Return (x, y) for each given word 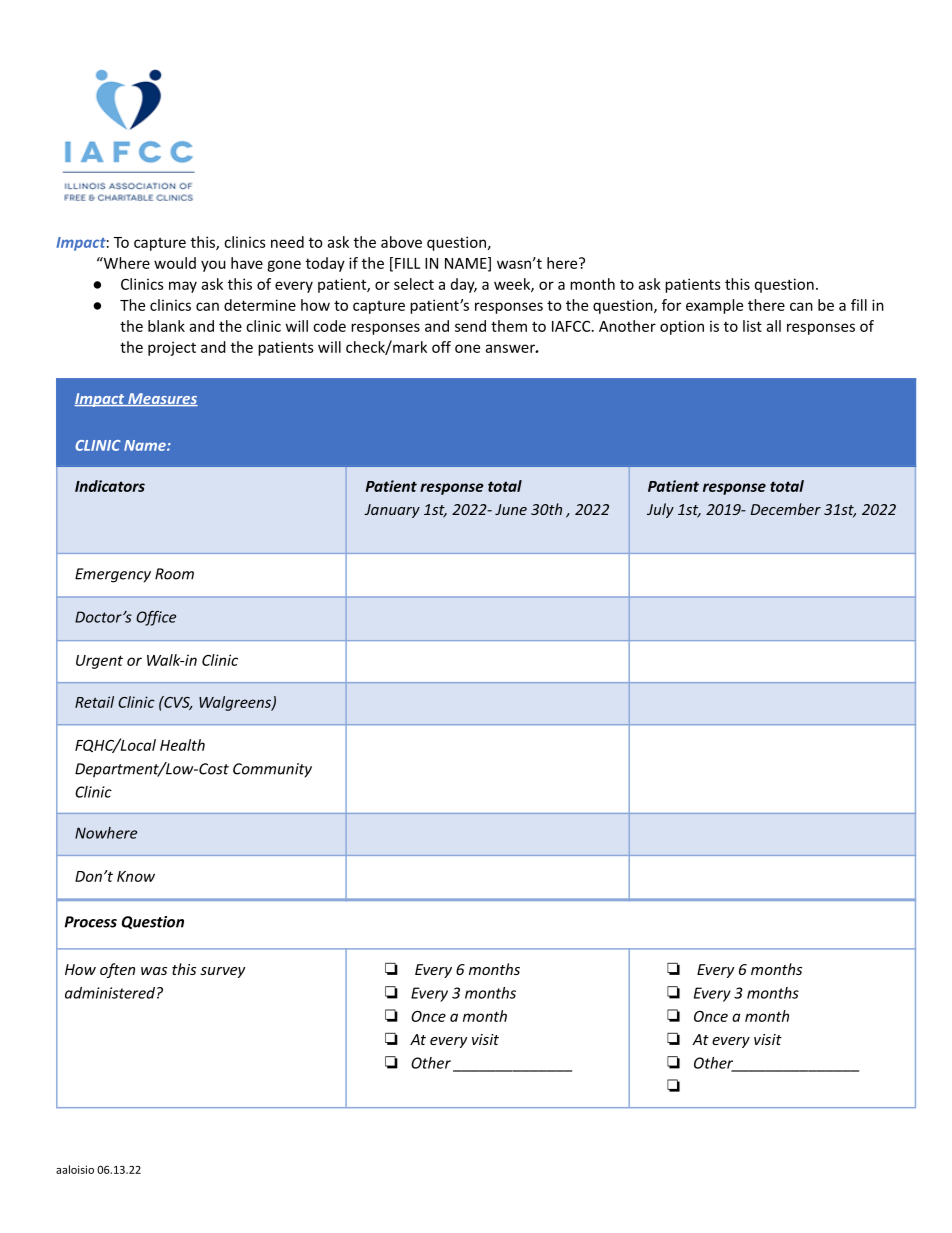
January (392, 511)
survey (222, 972)
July (660, 510)
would (175, 263)
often (117, 970)
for (671, 305)
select (414, 284)
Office (156, 618)
